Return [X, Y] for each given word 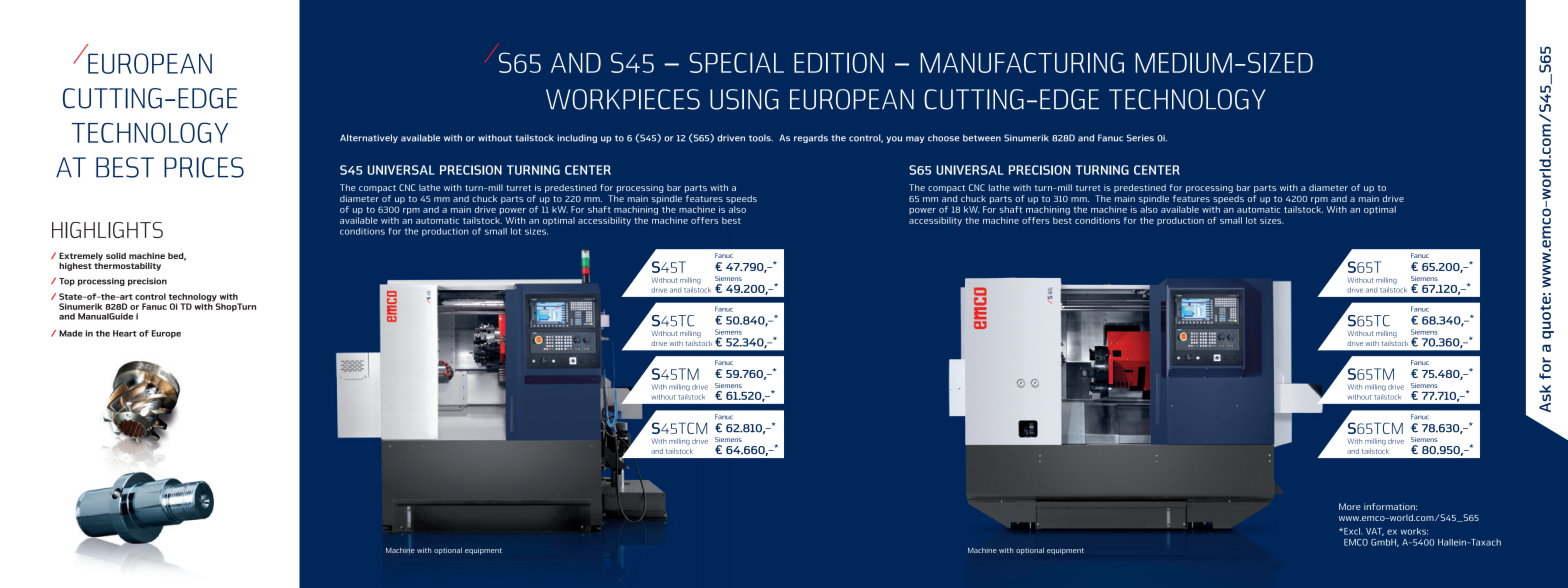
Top [67, 282]
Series [1140, 138]
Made [71, 333]
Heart [125, 333]
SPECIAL [736, 62]
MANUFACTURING [1022, 62]
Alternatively [369, 138]
